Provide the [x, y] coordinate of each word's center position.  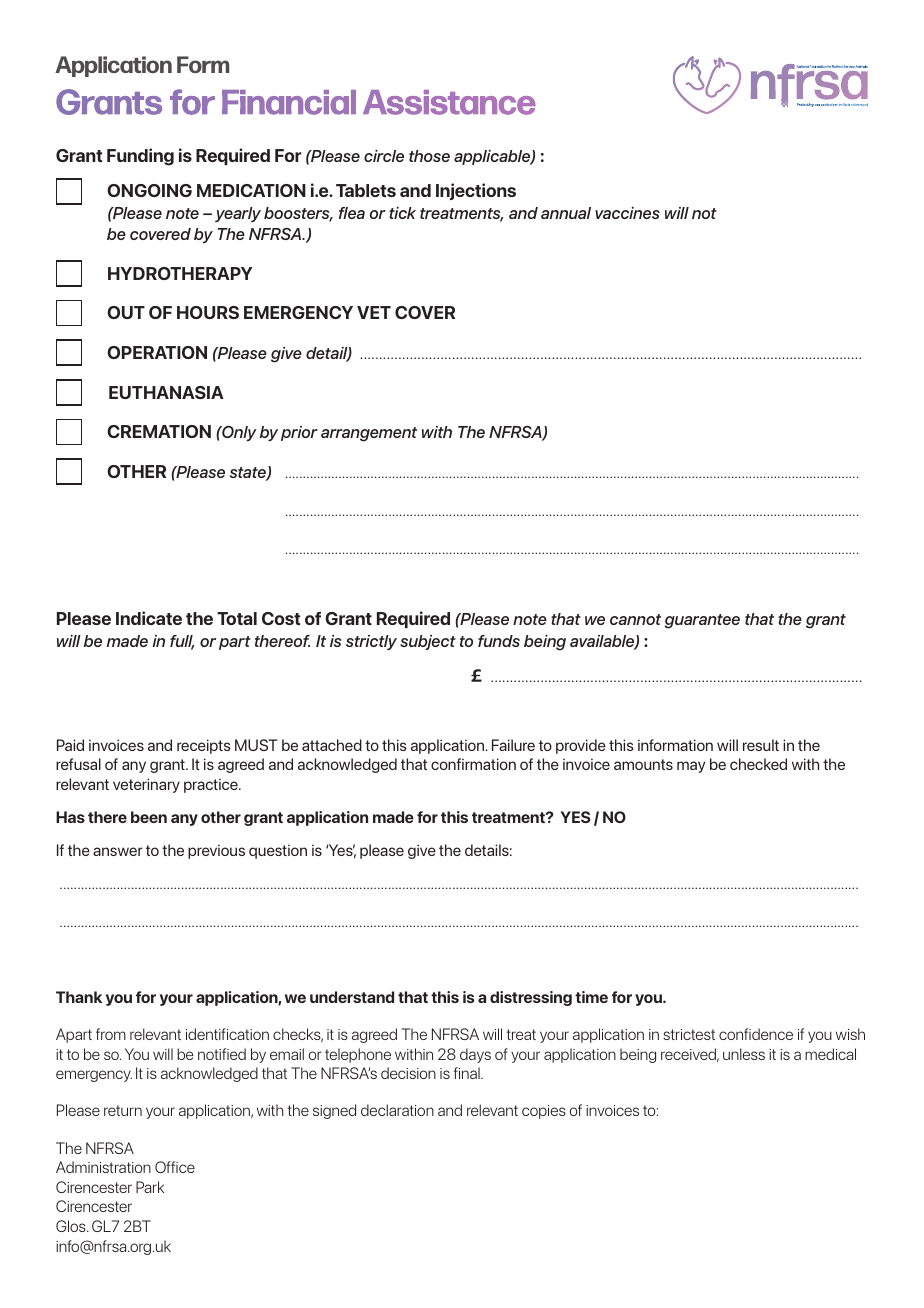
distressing [531, 998]
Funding [140, 157]
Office [175, 1167]
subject [428, 642]
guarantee [702, 621]
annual [566, 213]
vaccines [627, 213]
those [429, 156]
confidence [756, 1034]
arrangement [369, 434]
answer [118, 851]
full [182, 642]
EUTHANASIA [166, 392]
